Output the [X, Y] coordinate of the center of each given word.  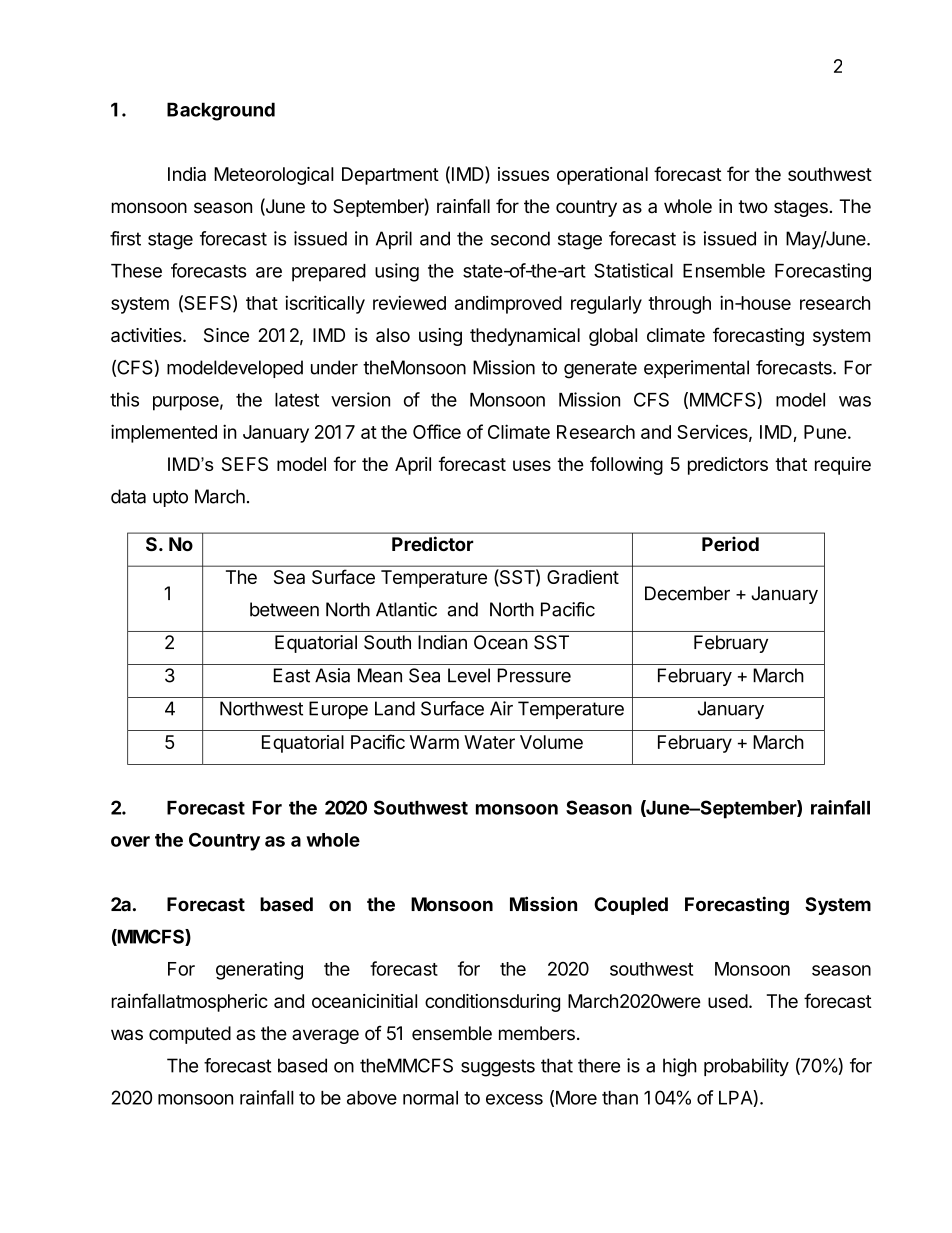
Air [501, 708]
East [292, 675]
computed [190, 1035]
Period [730, 543]
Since [226, 335]
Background [221, 111]
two [753, 207]
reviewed [409, 302]
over [130, 841]
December [687, 593]
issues [523, 174]
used [728, 1001]
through [679, 305]
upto [170, 498]
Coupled [631, 906]
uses [532, 465]
